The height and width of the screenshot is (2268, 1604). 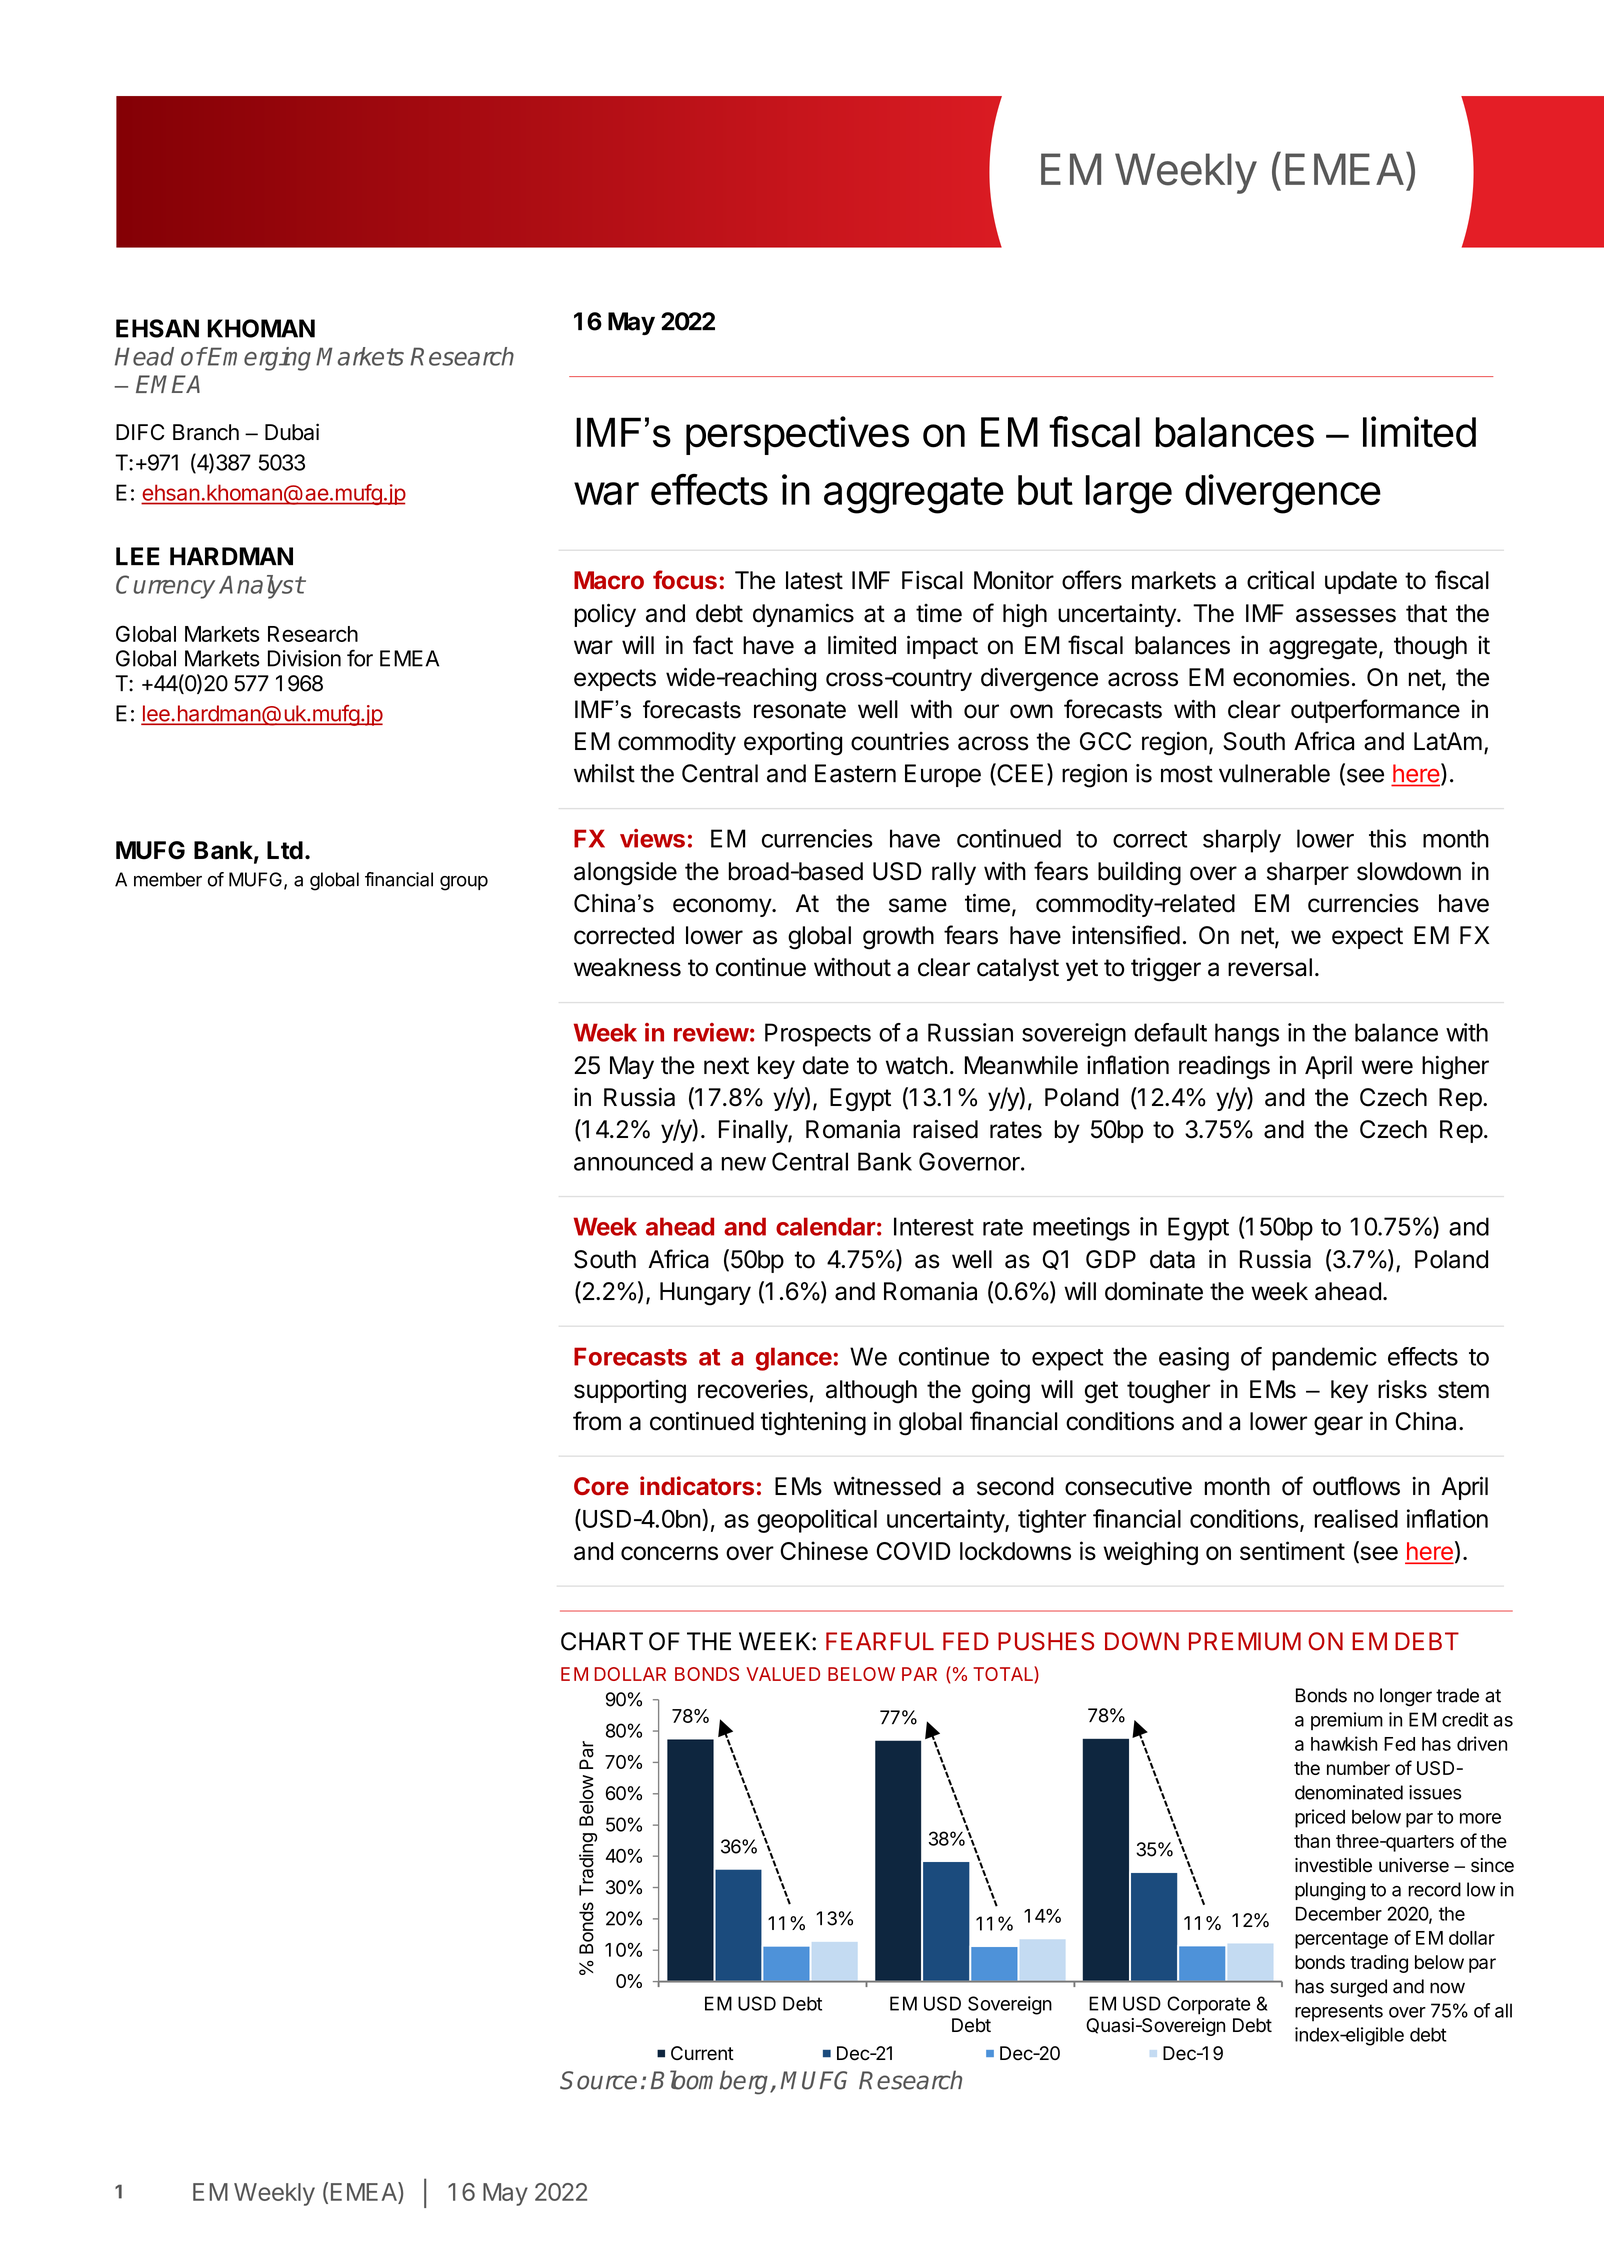 I want to click on large, so click(x=1129, y=494).
